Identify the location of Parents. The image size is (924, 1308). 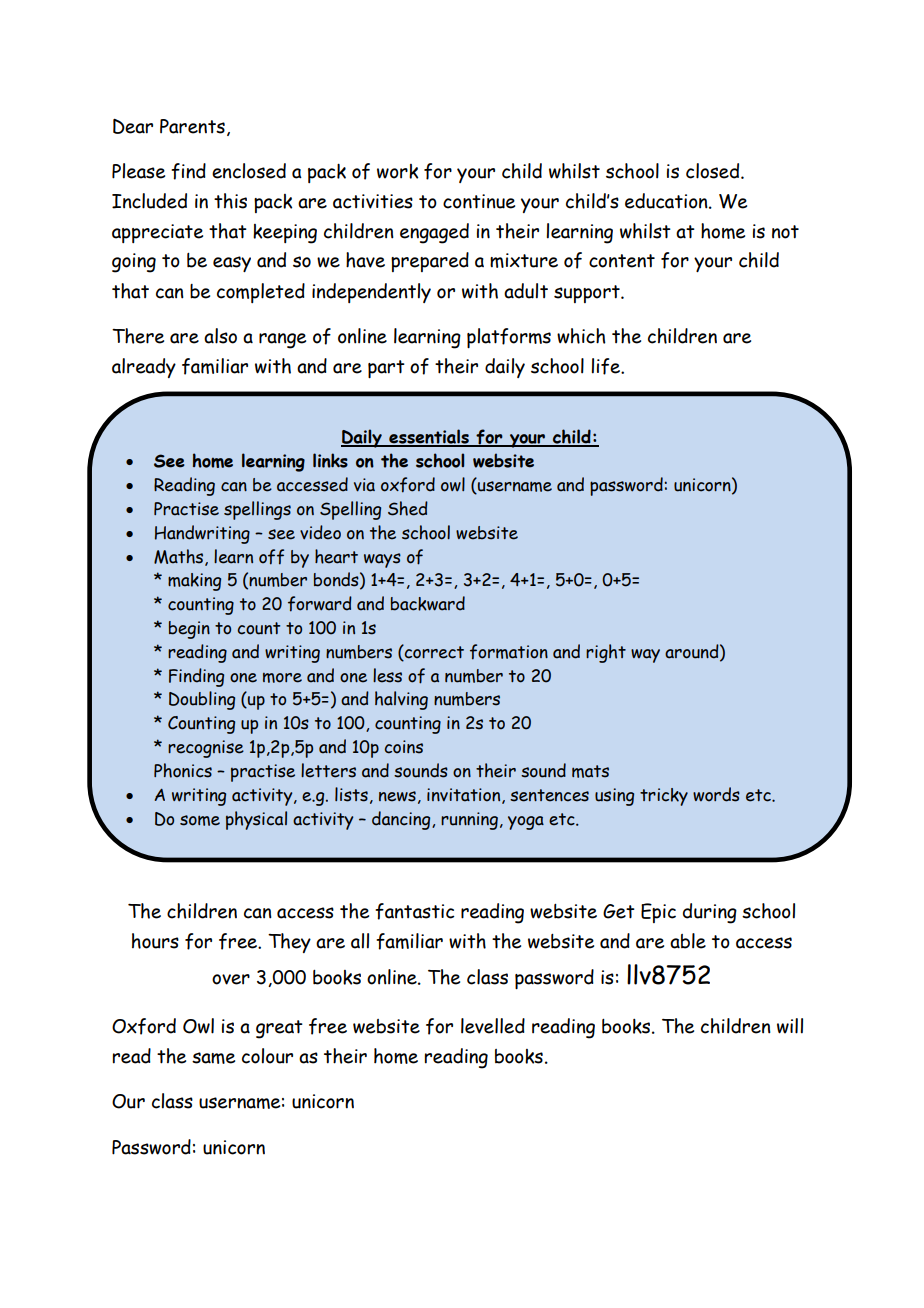
(192, 126).
